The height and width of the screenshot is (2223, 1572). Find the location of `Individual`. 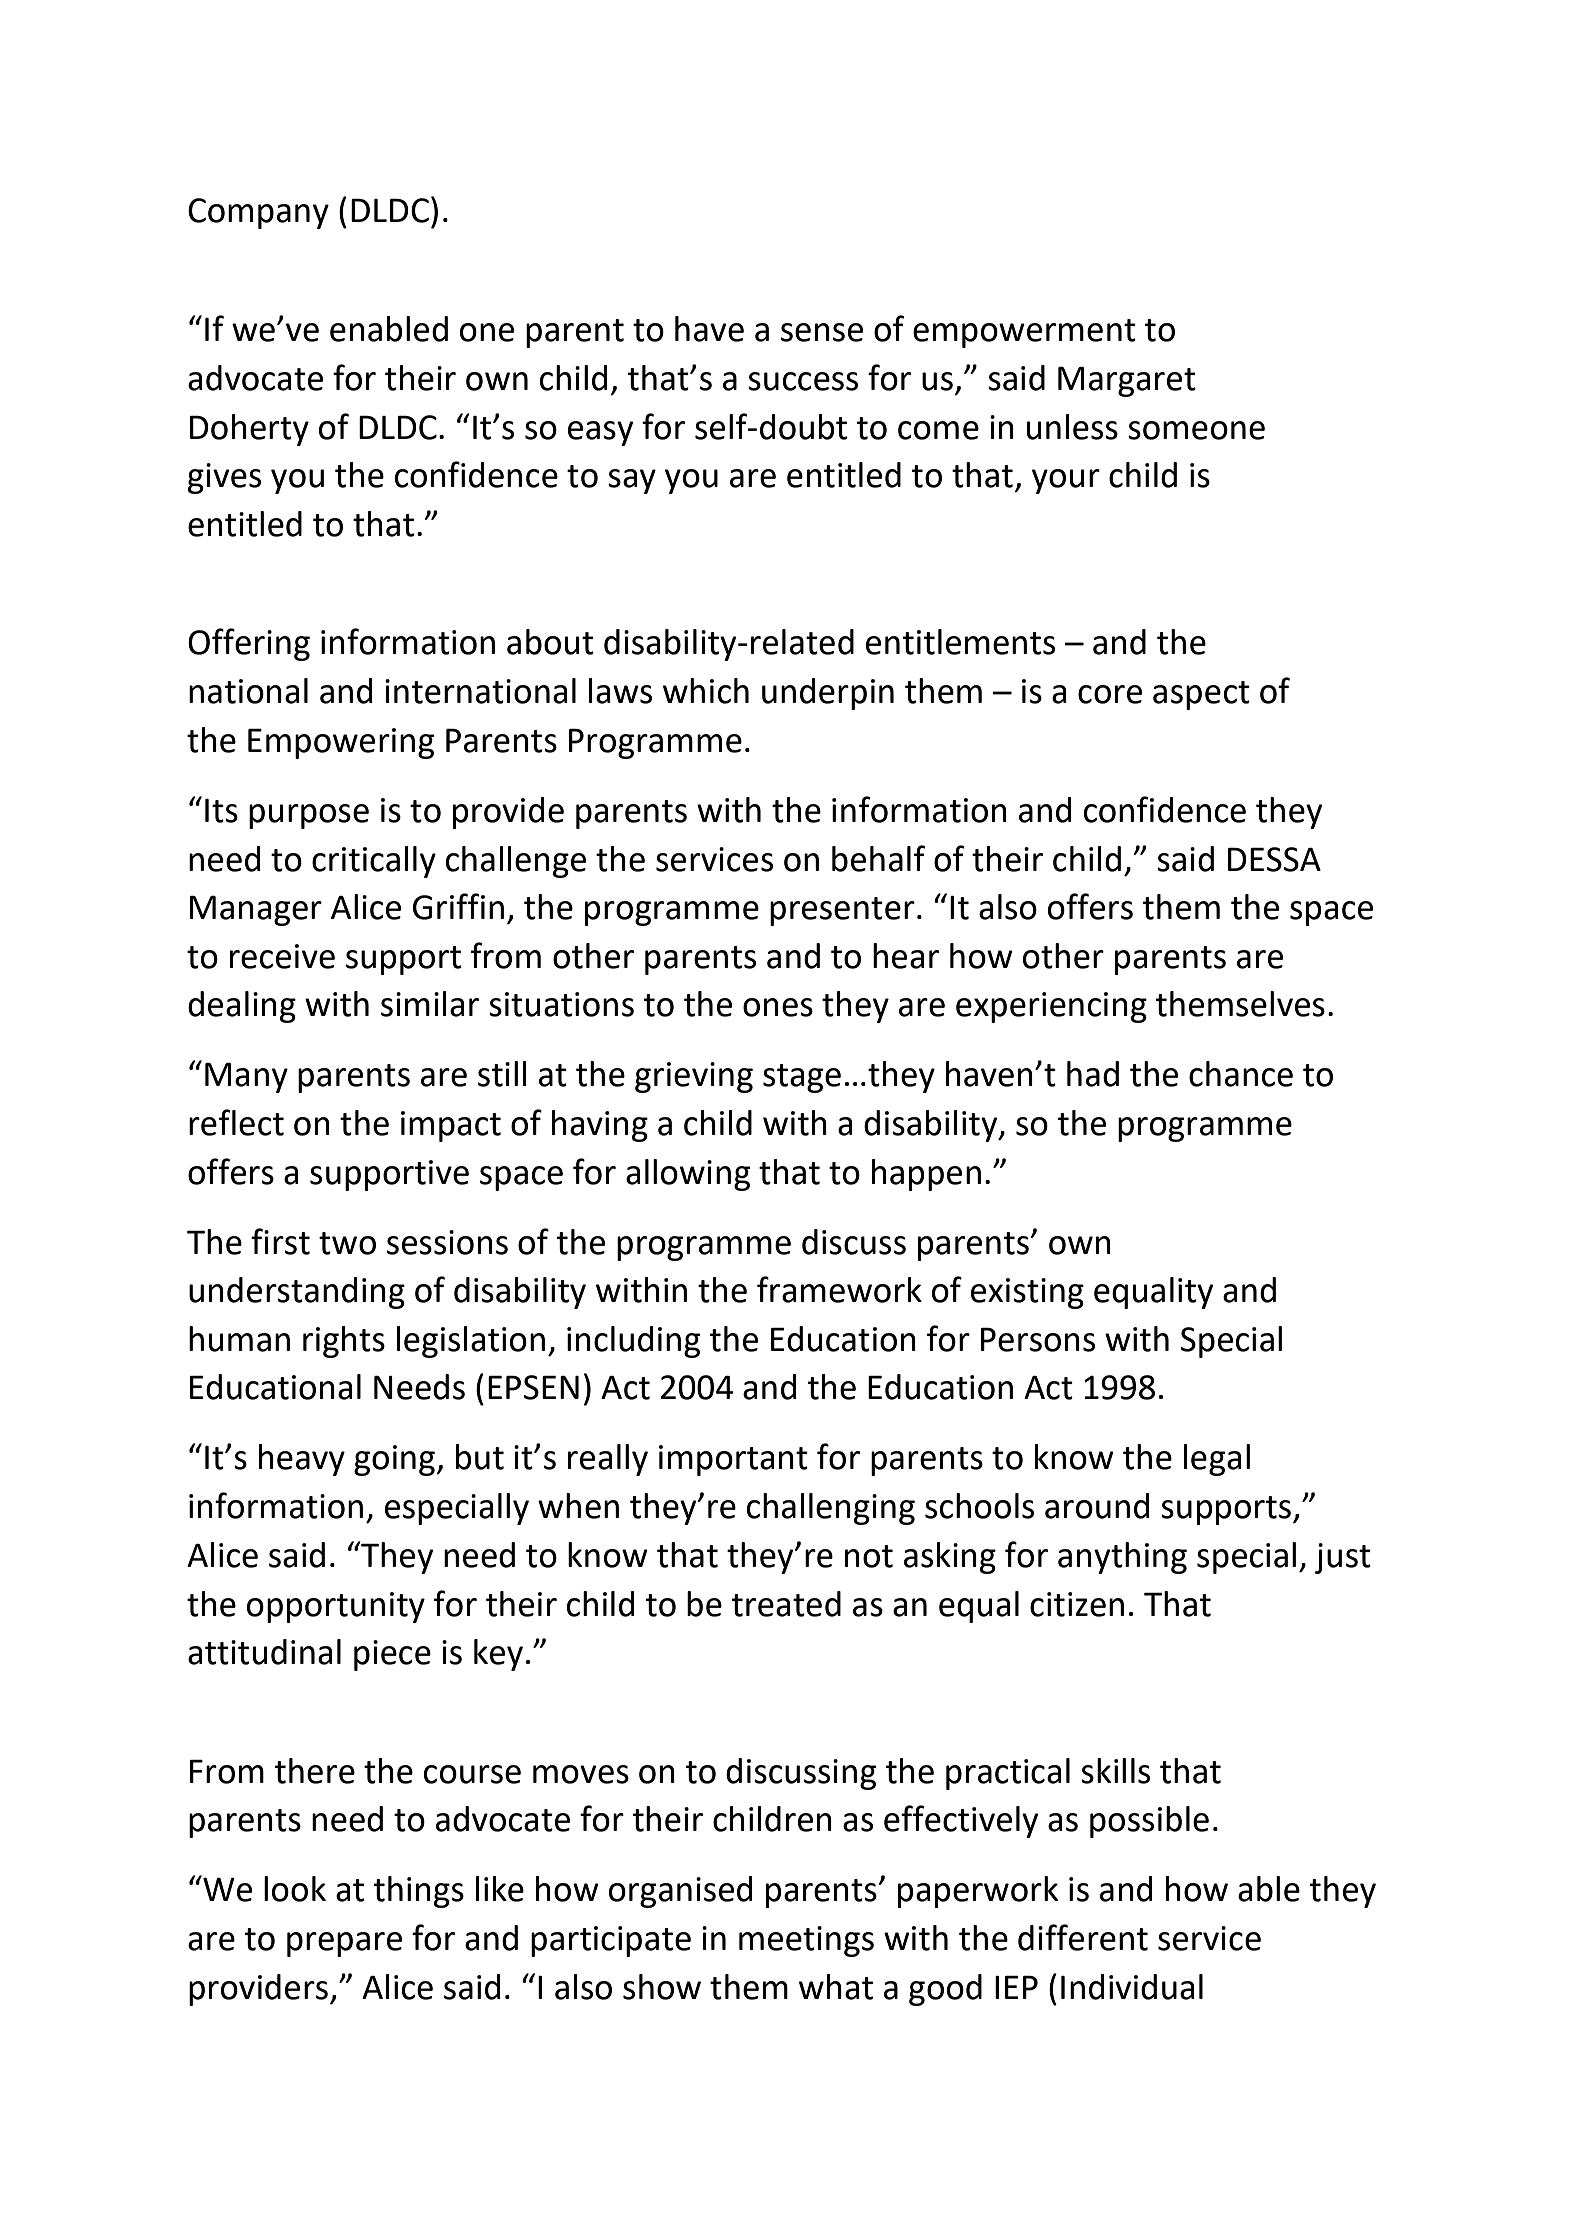

Individual is located at coordinates (1132, 1987).
